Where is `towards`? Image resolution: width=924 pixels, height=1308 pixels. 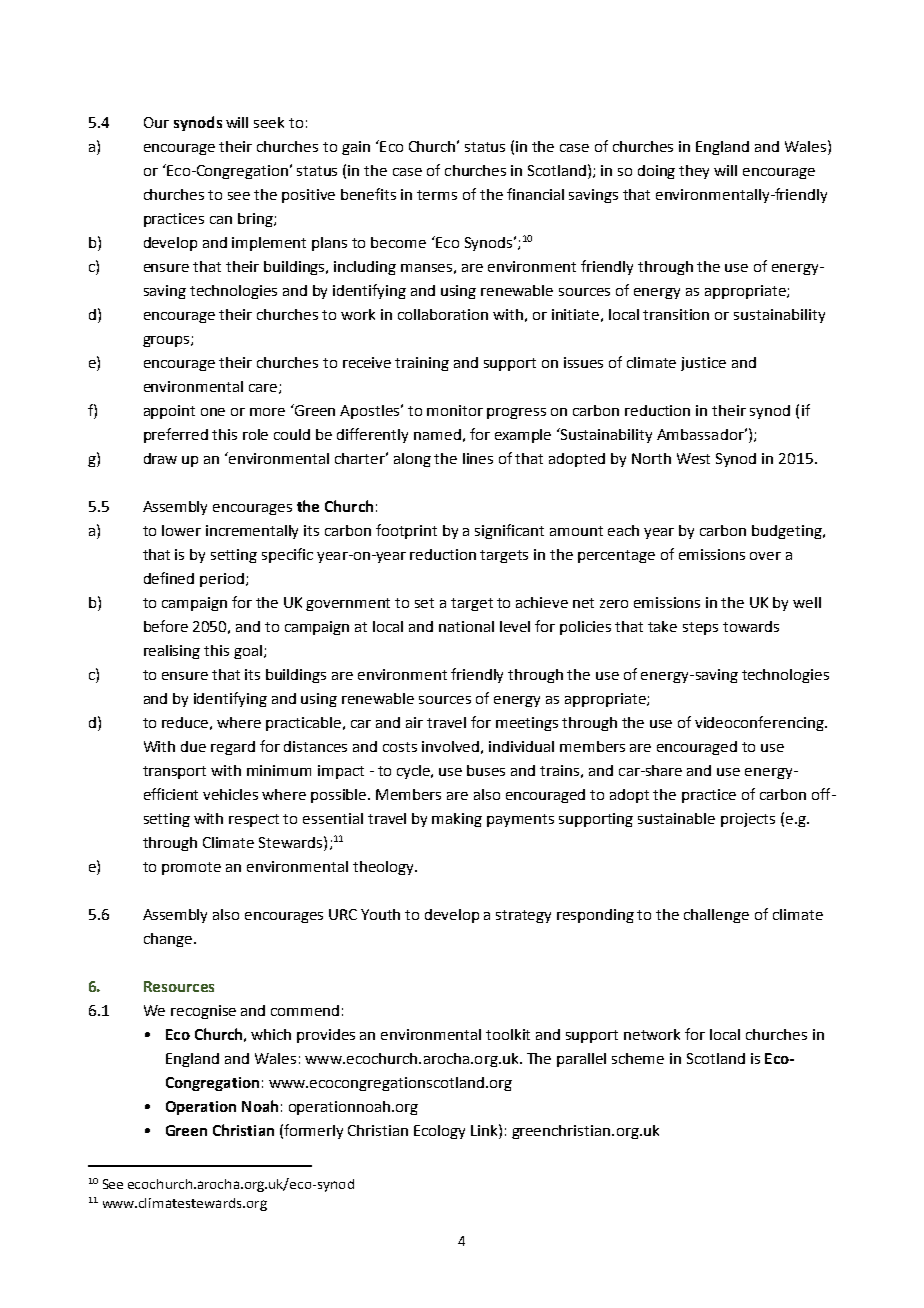 towards is located at coordinates (751, 626).
